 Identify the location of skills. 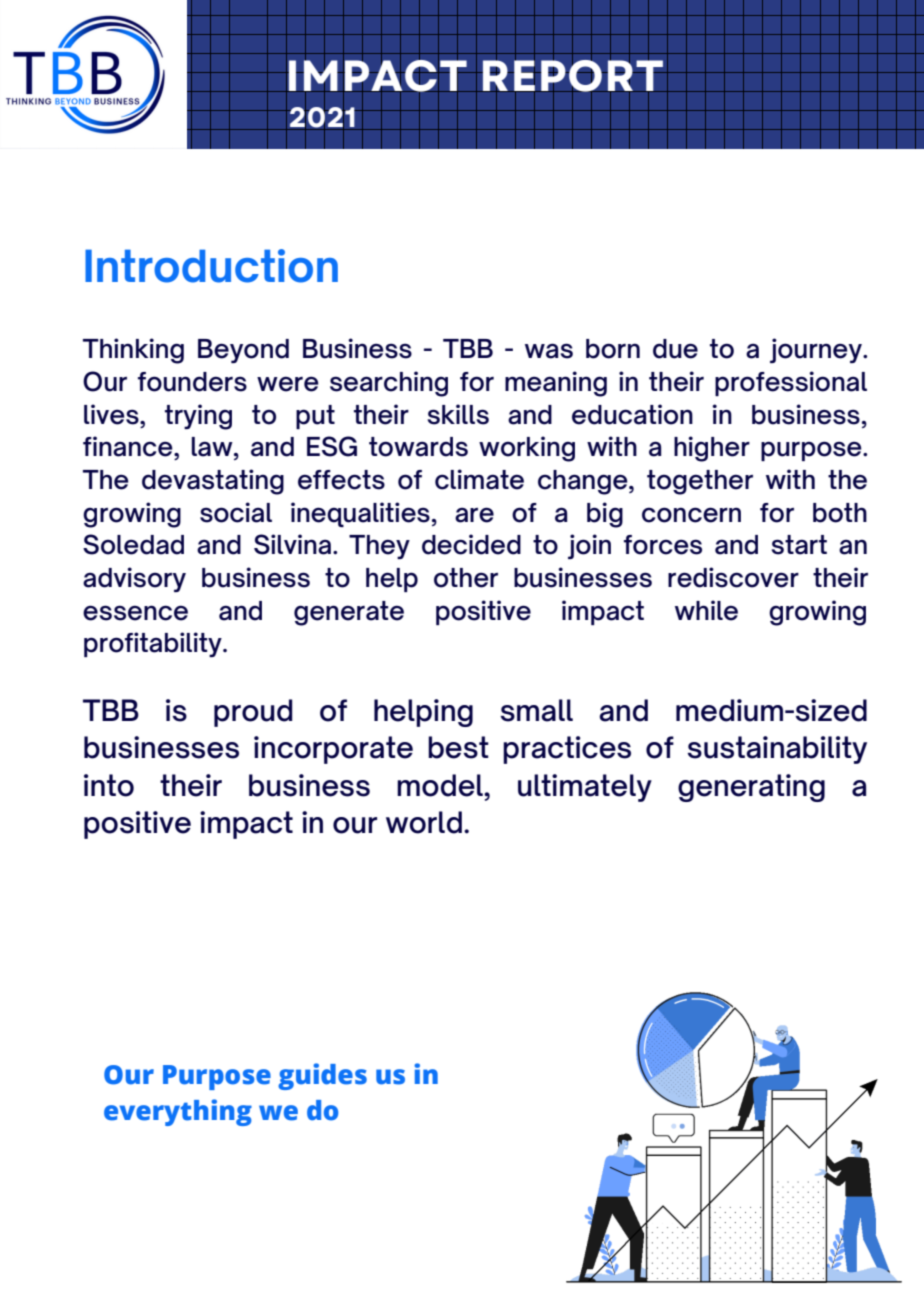
(458, 414).
